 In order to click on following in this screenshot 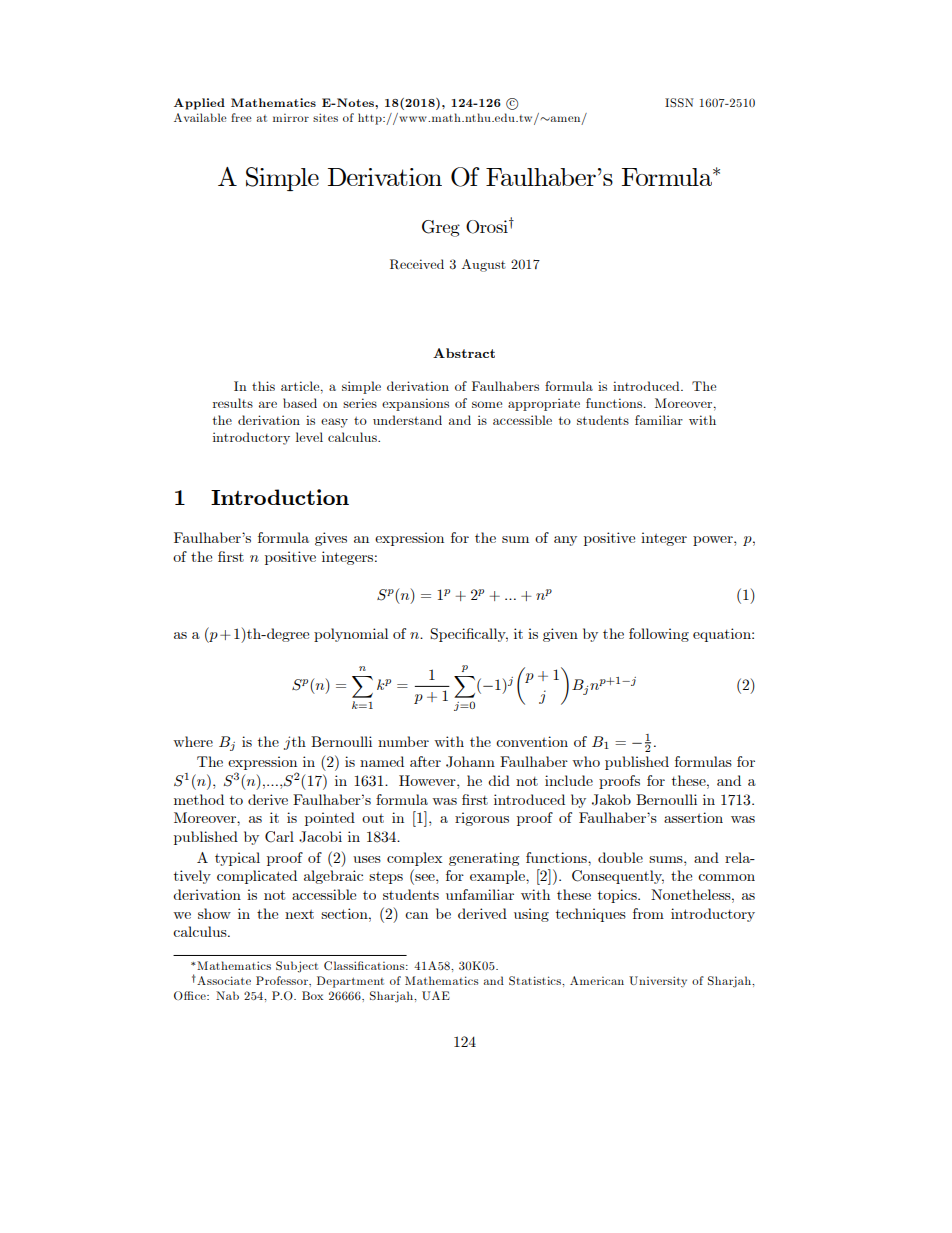, I will do `click(659, 635)`.
